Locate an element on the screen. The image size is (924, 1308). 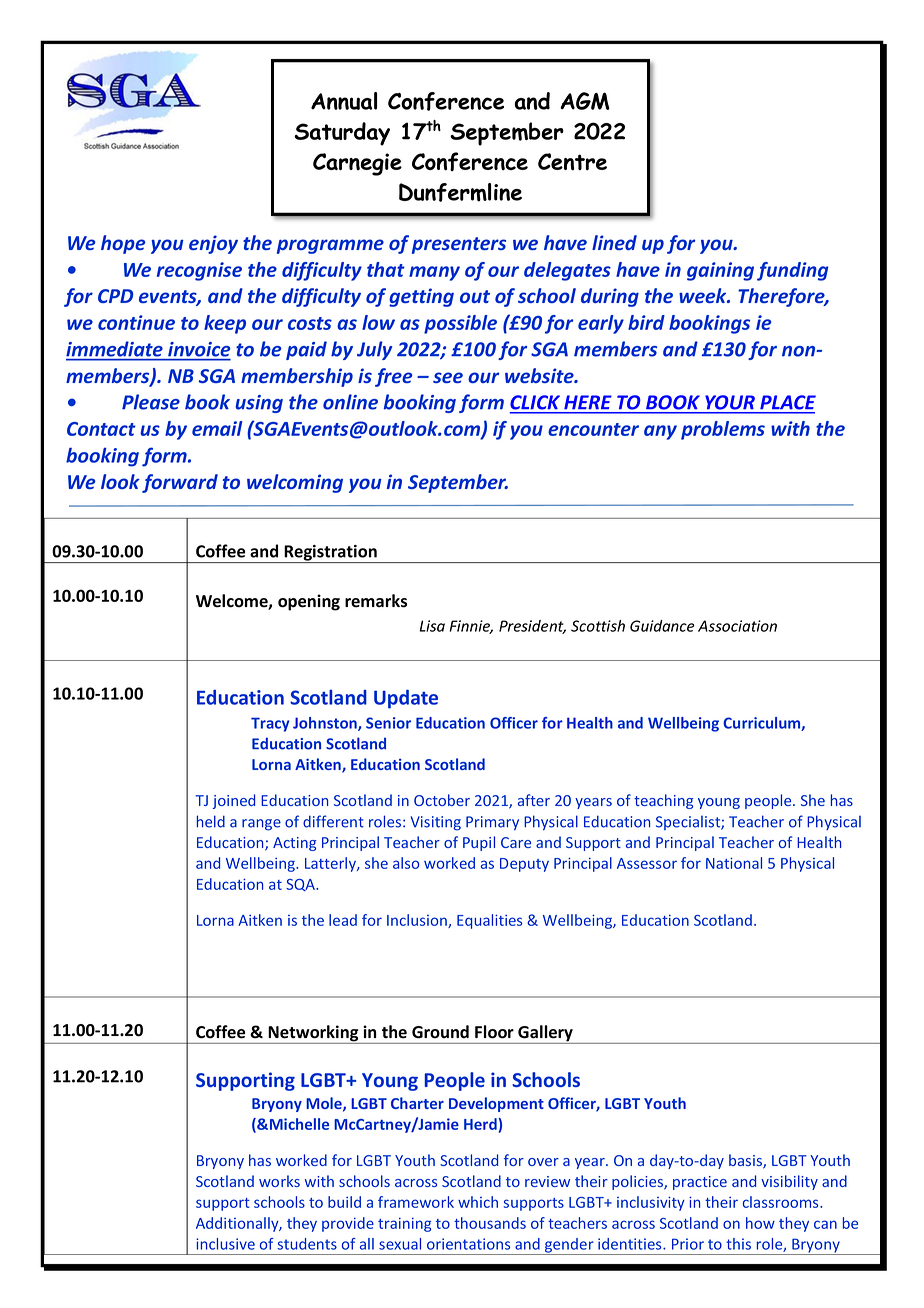
National is located at coordinates (734, 863).
